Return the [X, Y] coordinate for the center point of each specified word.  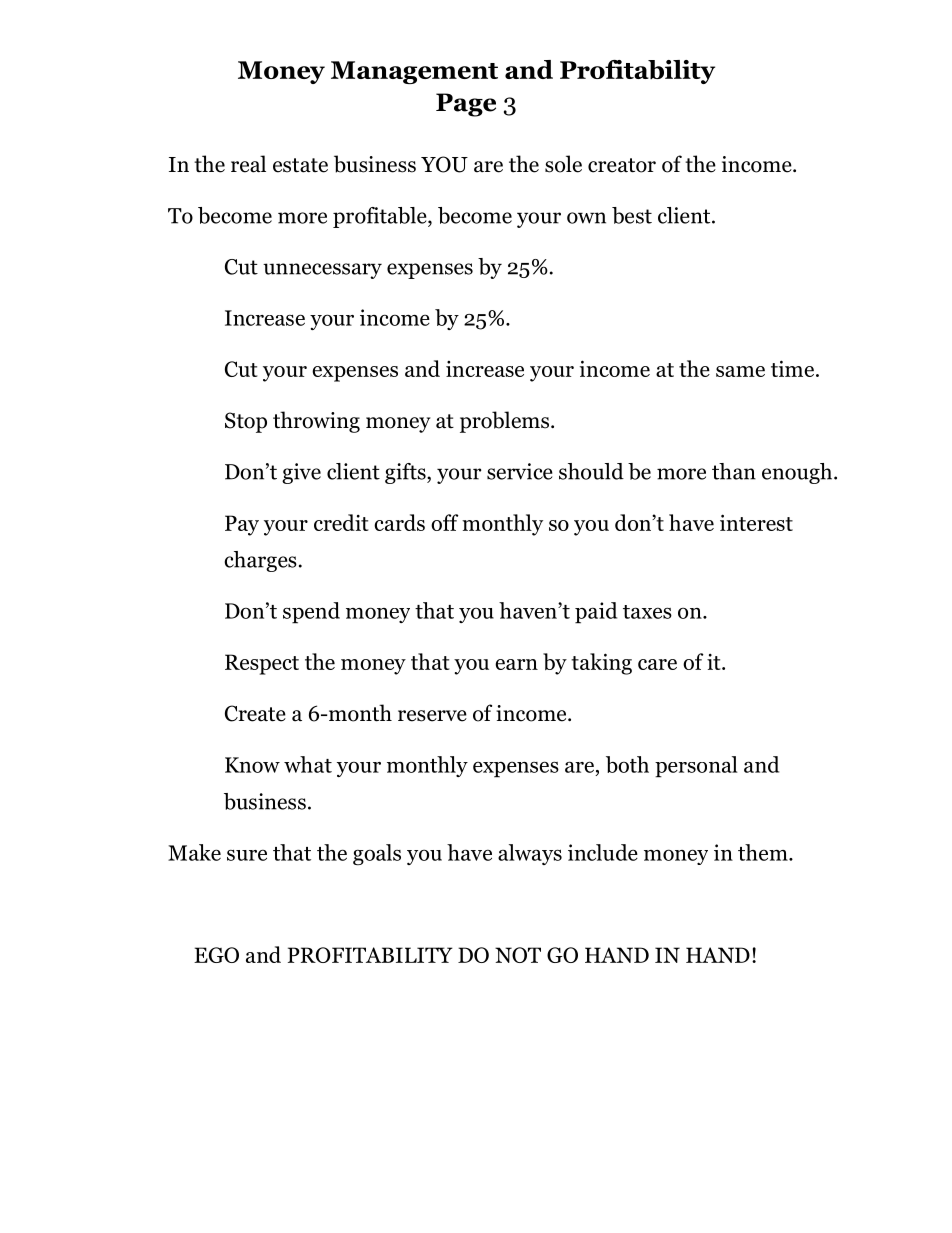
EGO [216, 955]
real [248, 164]
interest [756, 522]
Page [466, 105]
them [764, 852]
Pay [242, 525]
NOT [518, 955]
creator [622, 165]
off [444, 522]
